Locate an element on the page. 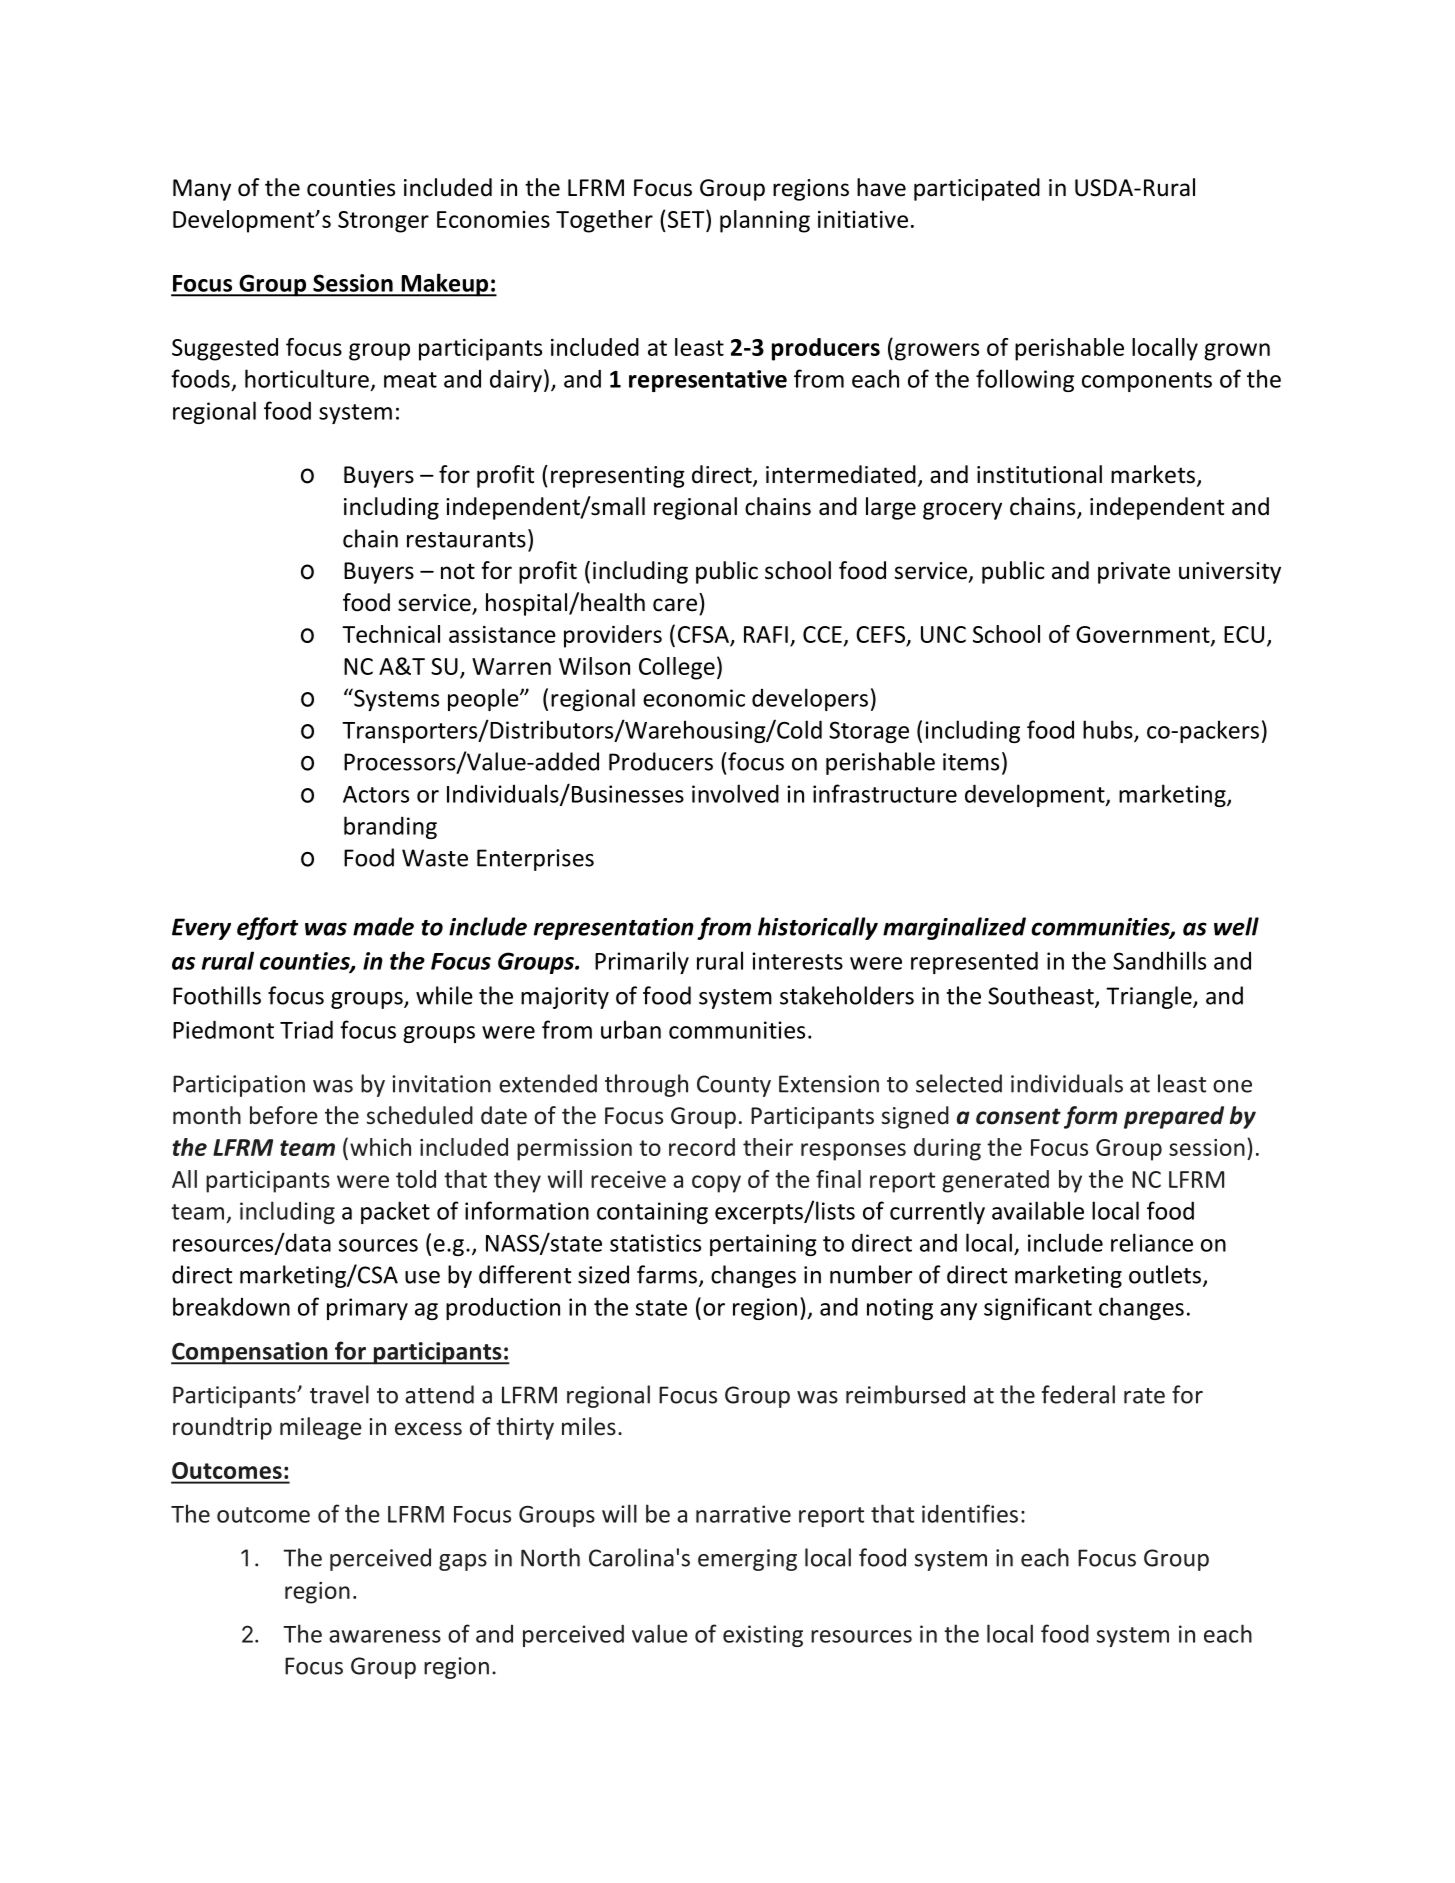  awareness is located at coordinates (385, 1636).
